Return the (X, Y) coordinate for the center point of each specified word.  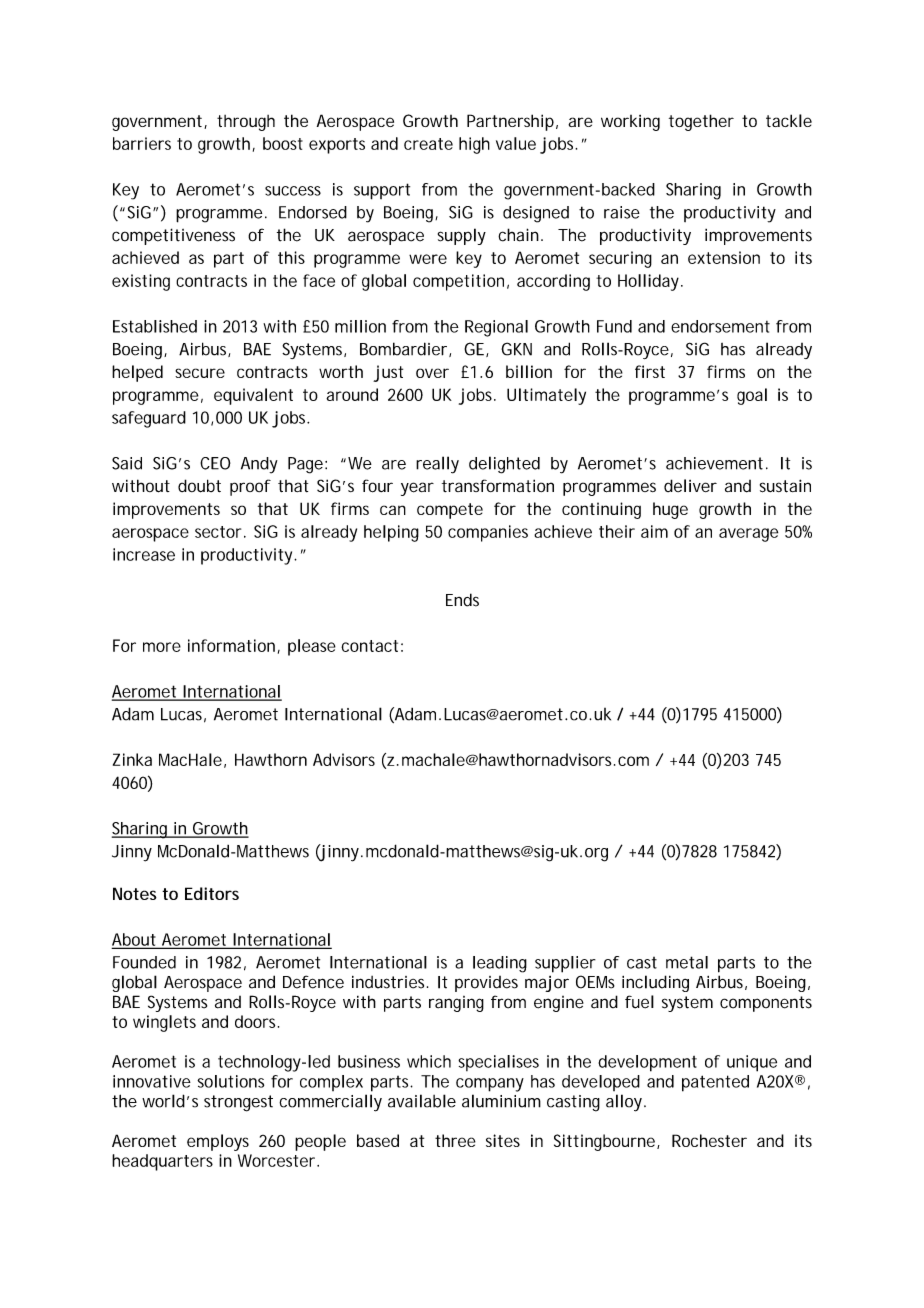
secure (200, 373)
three (455, 1140)
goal (752, 396)
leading (500, 964)
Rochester (709, 1140)
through (246, 123)
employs (218, 1142)
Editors (212, 893)
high (474, 145)
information (231, 645)
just (388, 373)
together (701, 122)
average (748, 535)
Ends (462, 600)
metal (687, 962)
